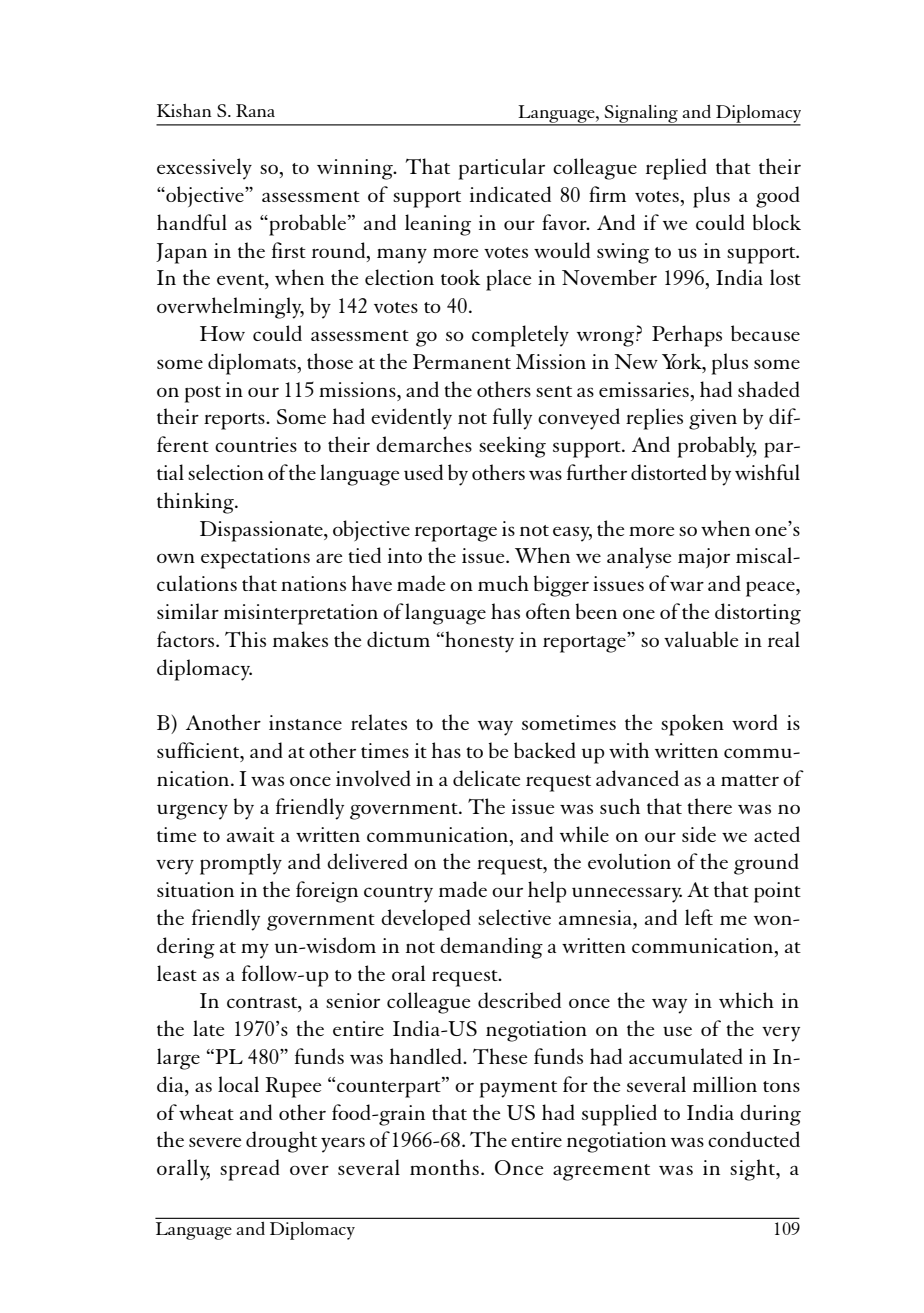 The height and width of the page is (1313, 924). Describe the element at coordinates (462, 361) in the page. I see `Permanent` at that location.
